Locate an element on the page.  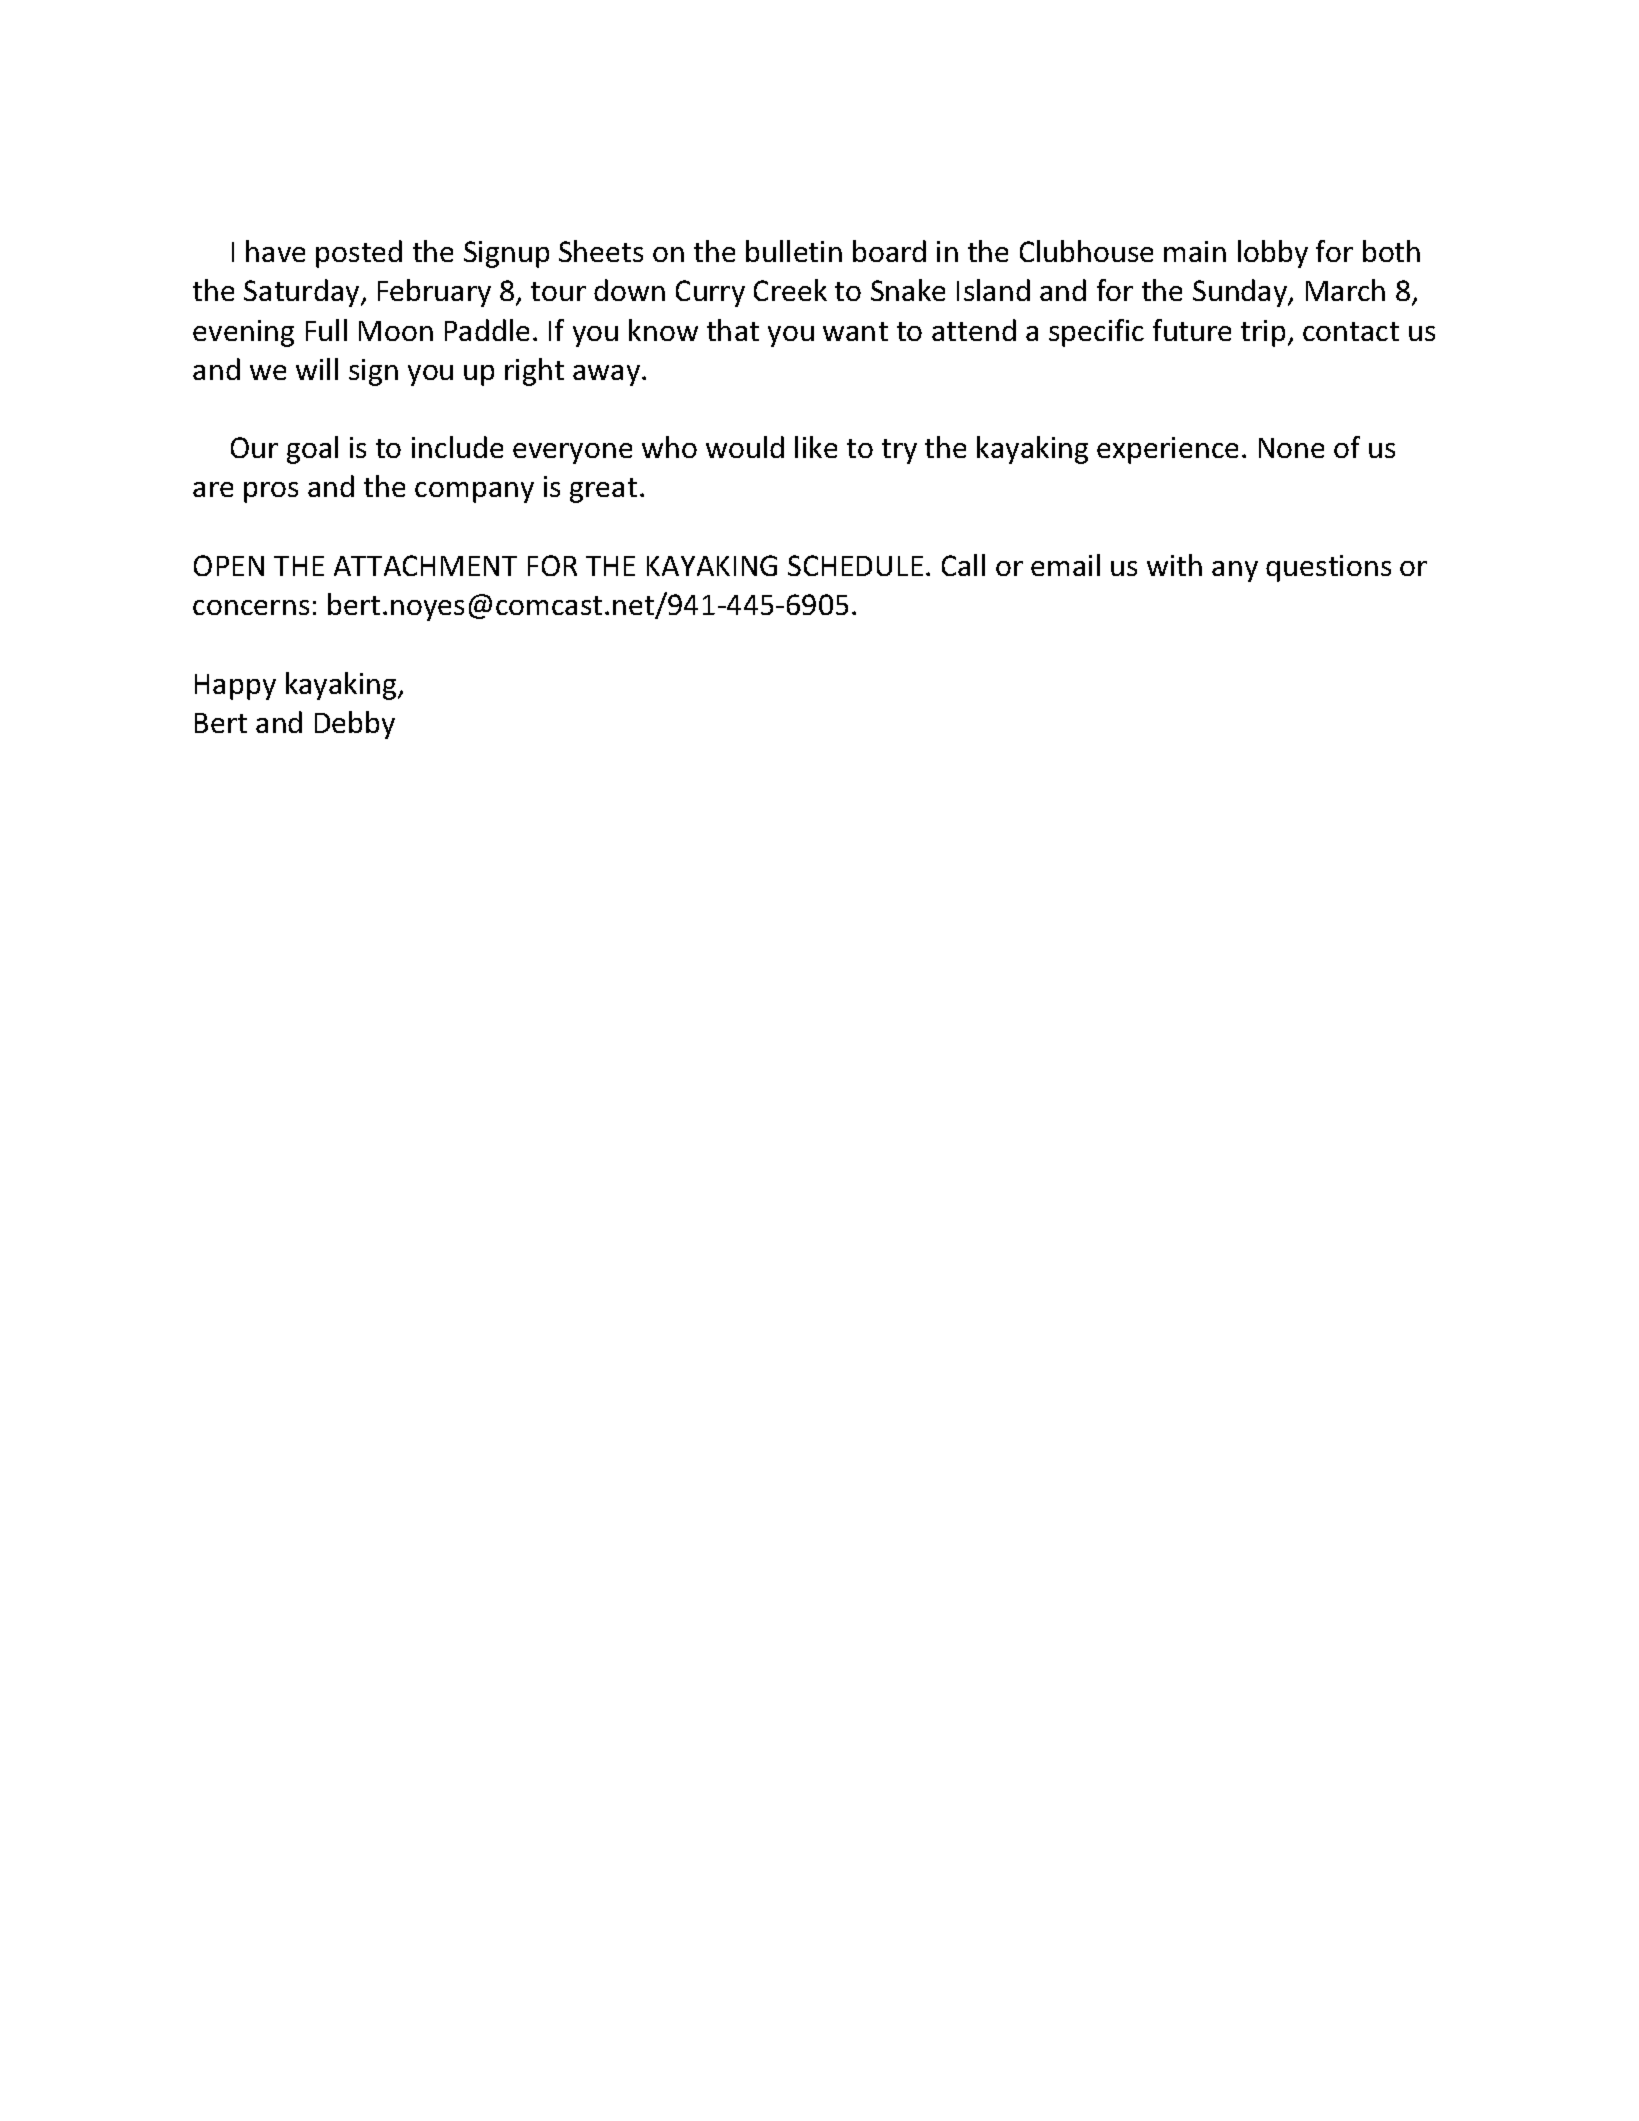
pros is located at coordinates (271, 492).
